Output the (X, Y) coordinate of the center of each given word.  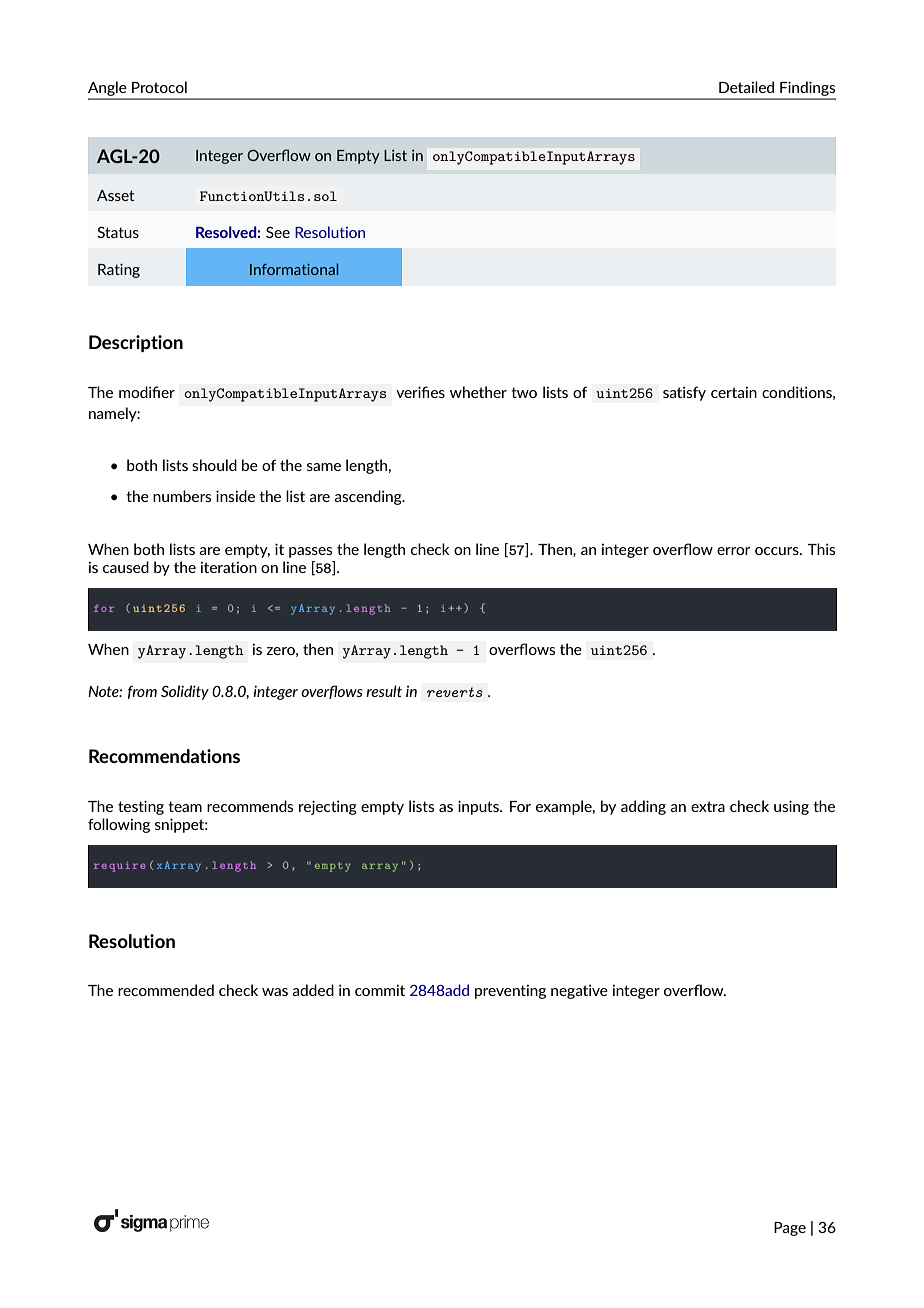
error (734, 551)
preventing (510, 992)
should (214, 465)
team (185, 806)
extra (708, 806)
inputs (479, 807)
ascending (369, 497)
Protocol (159, 87)
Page (790, 1229)
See (278, 232)
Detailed (746, 87)
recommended (166, 990)
